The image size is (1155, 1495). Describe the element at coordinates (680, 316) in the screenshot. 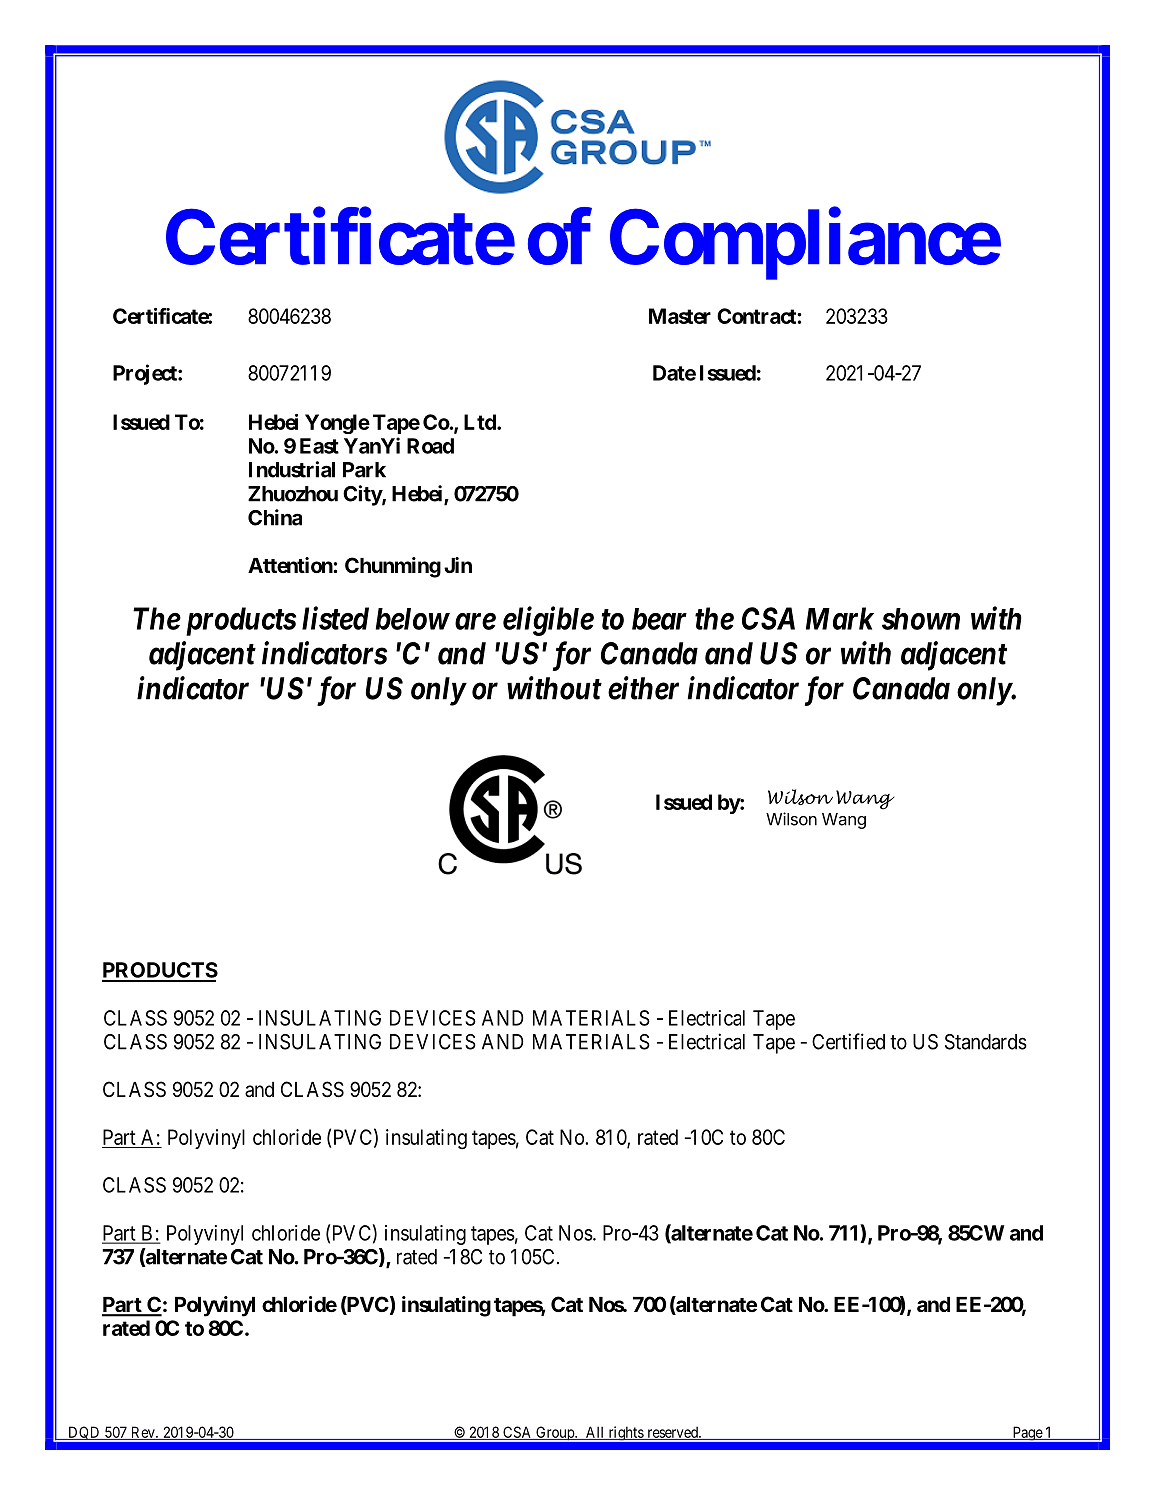

I see `Master` at that location.
